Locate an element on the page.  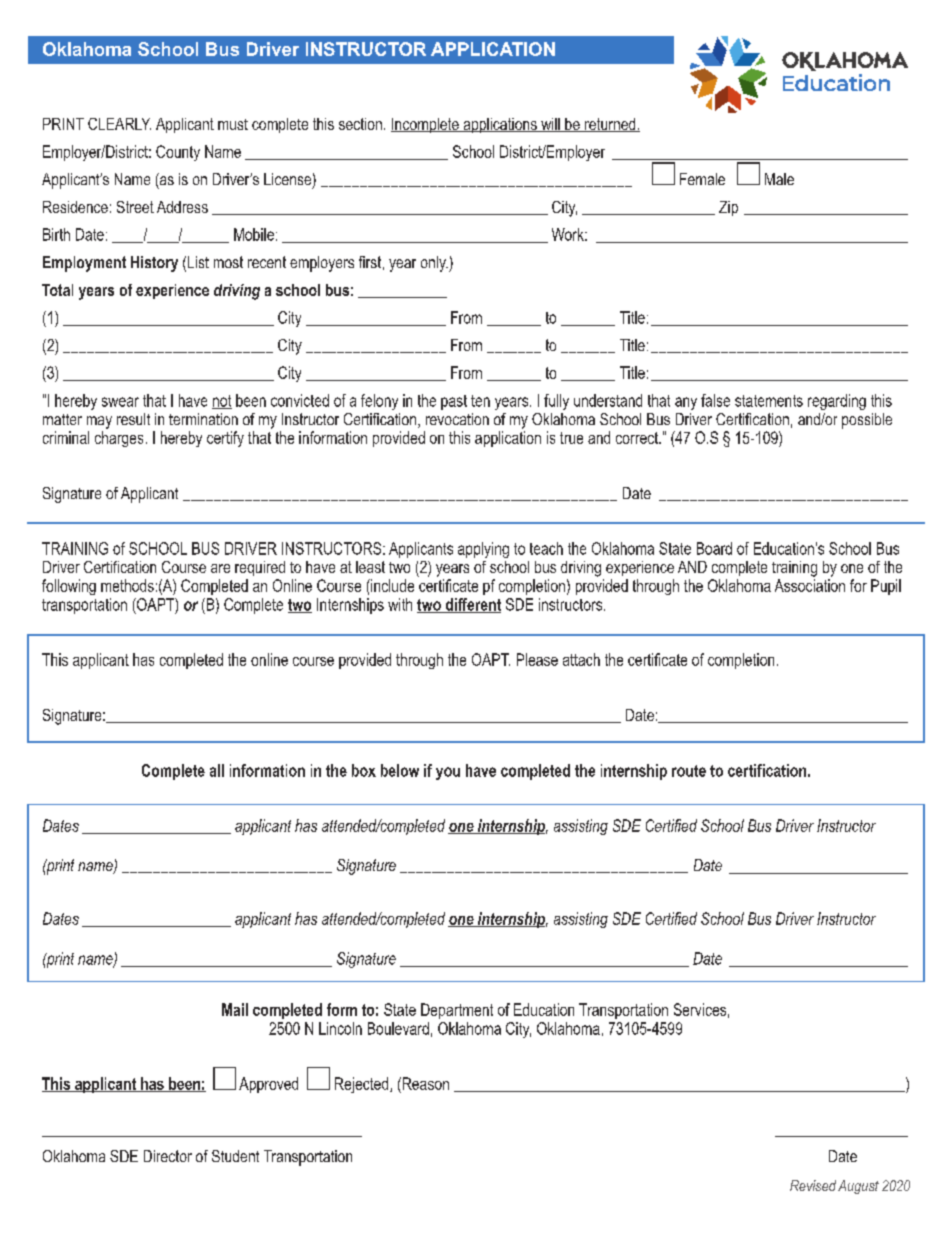
Reason is located at coordinates (424, 1083).
